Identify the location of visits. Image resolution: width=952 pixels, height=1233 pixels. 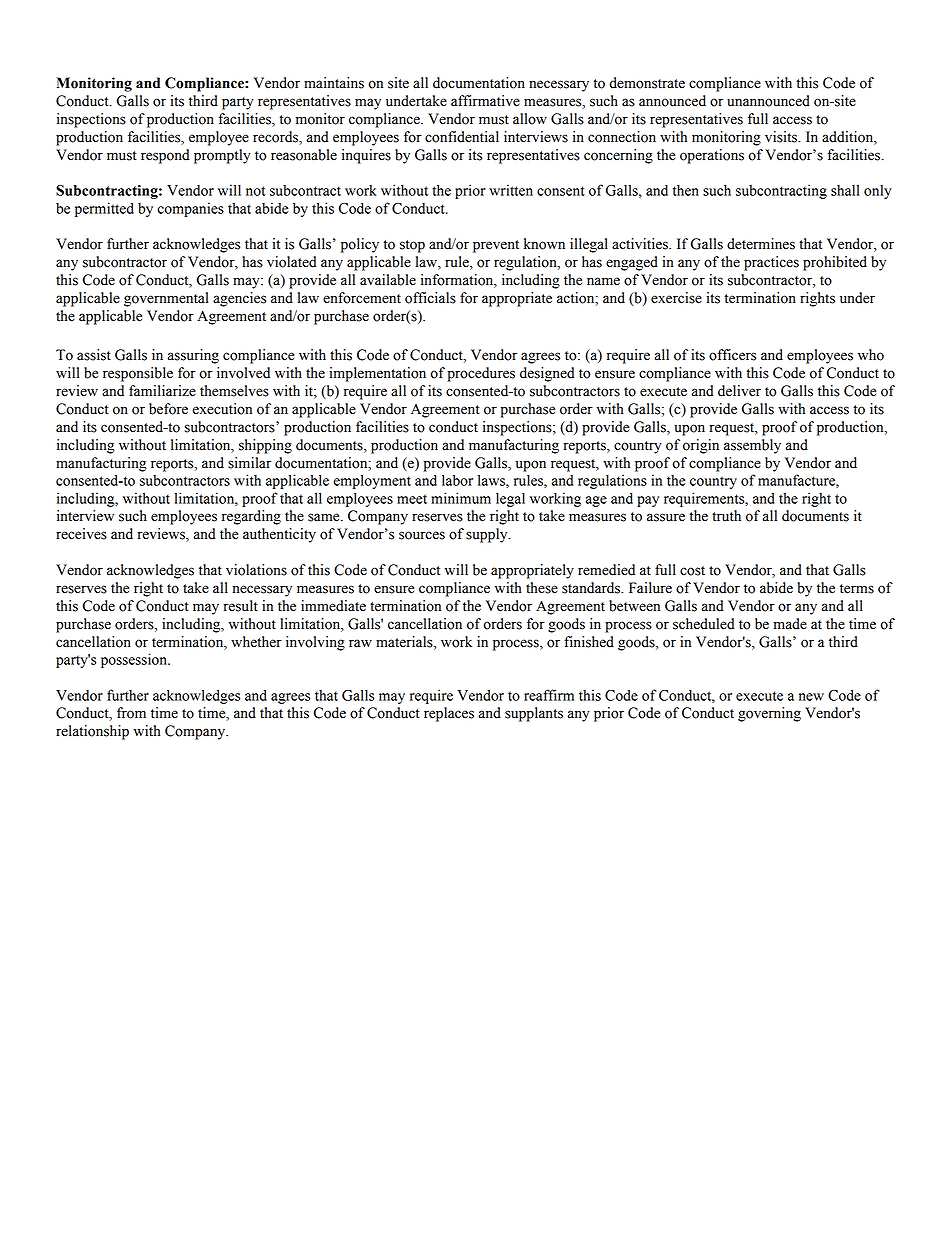
(782, 137).
